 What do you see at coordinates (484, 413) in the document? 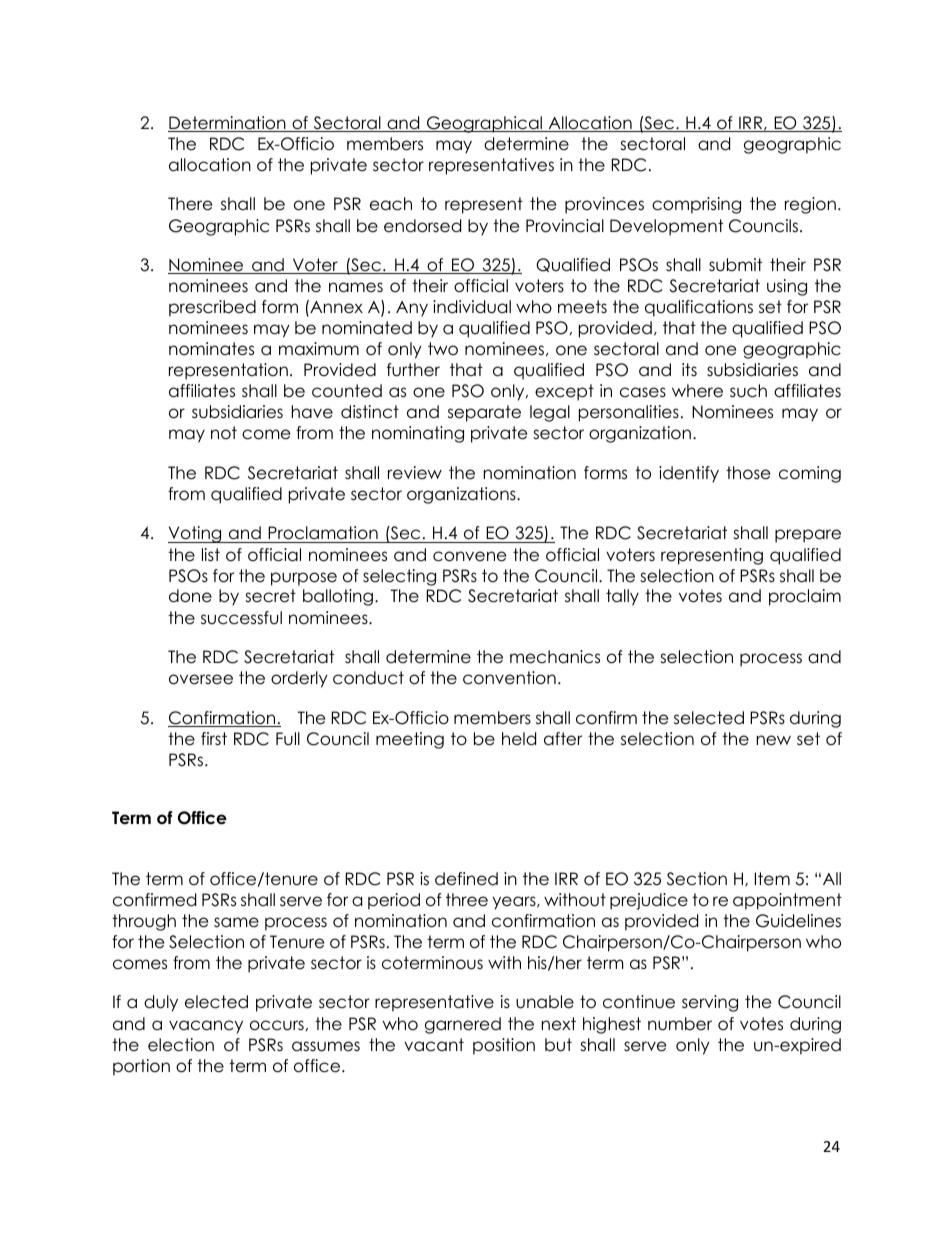
I see `separate` at bounding box center [484, 413].
